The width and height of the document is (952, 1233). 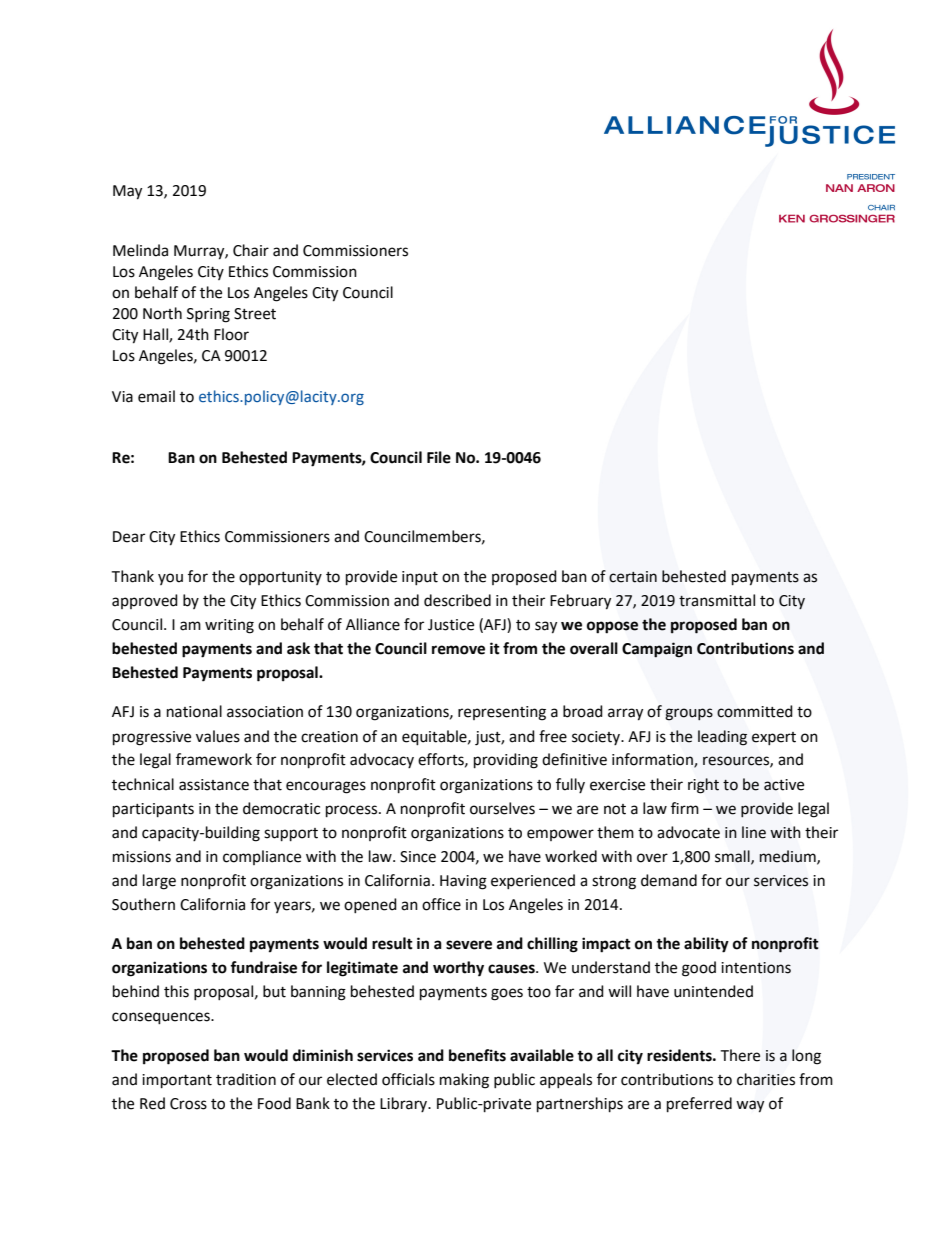 What do you see at coordinates (251, 250) in the document?
I see `Chair` at bounding box center [251, 250].
